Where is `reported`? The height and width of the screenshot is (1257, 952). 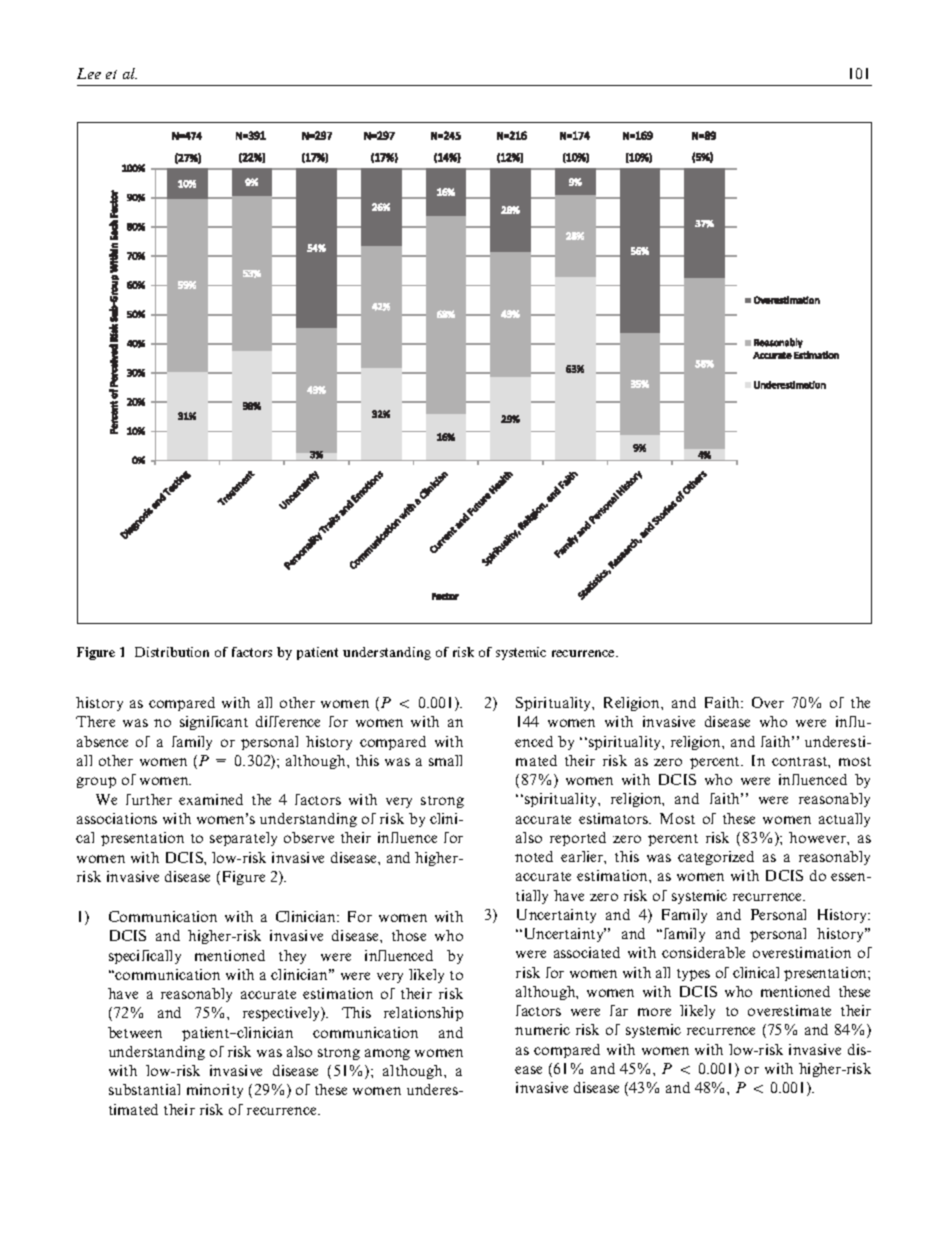 reported is located at coordinates (578, 839).
